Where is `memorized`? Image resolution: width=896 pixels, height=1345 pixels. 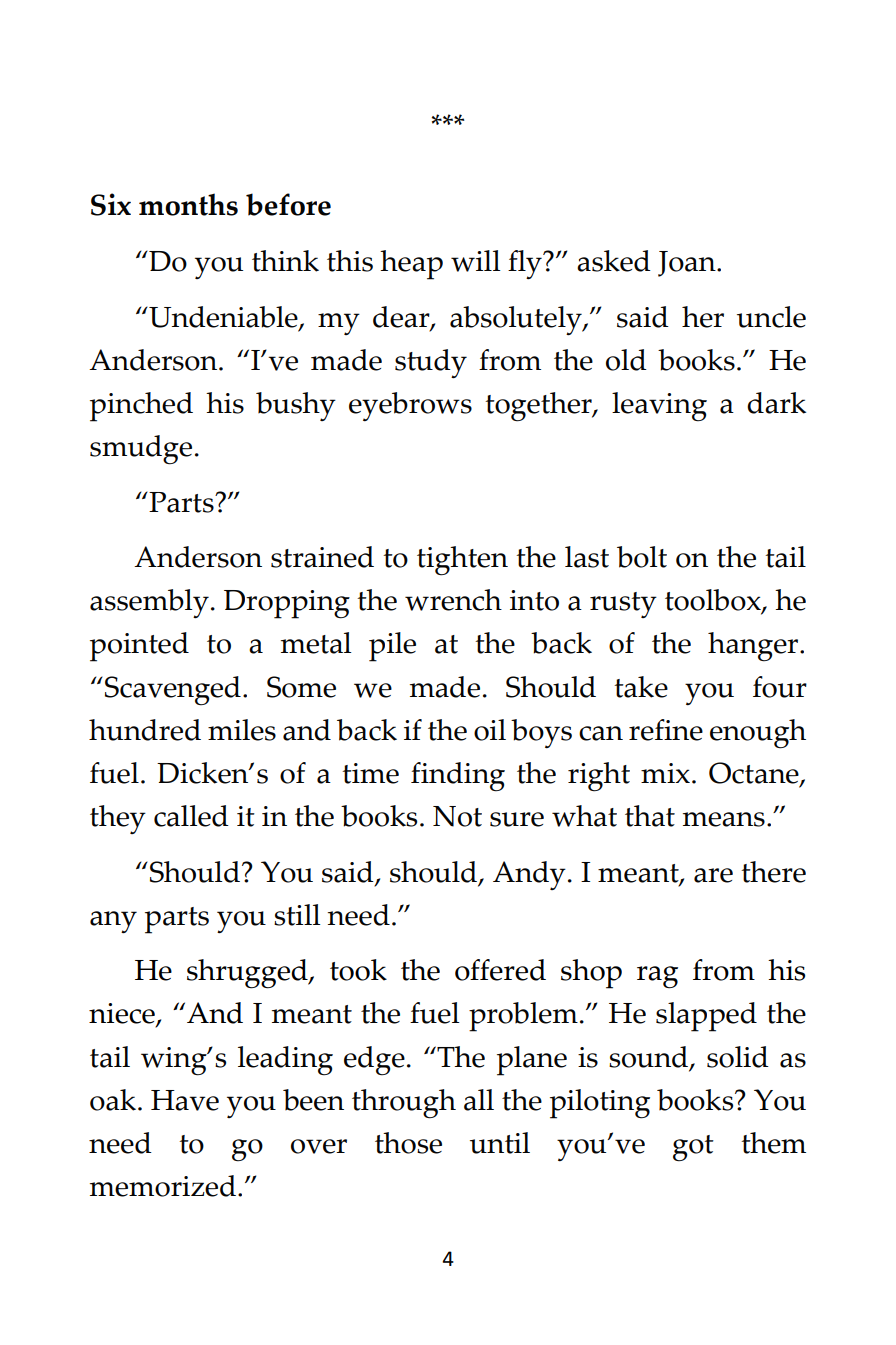
memorized is located at coordinates (163, 1186).
